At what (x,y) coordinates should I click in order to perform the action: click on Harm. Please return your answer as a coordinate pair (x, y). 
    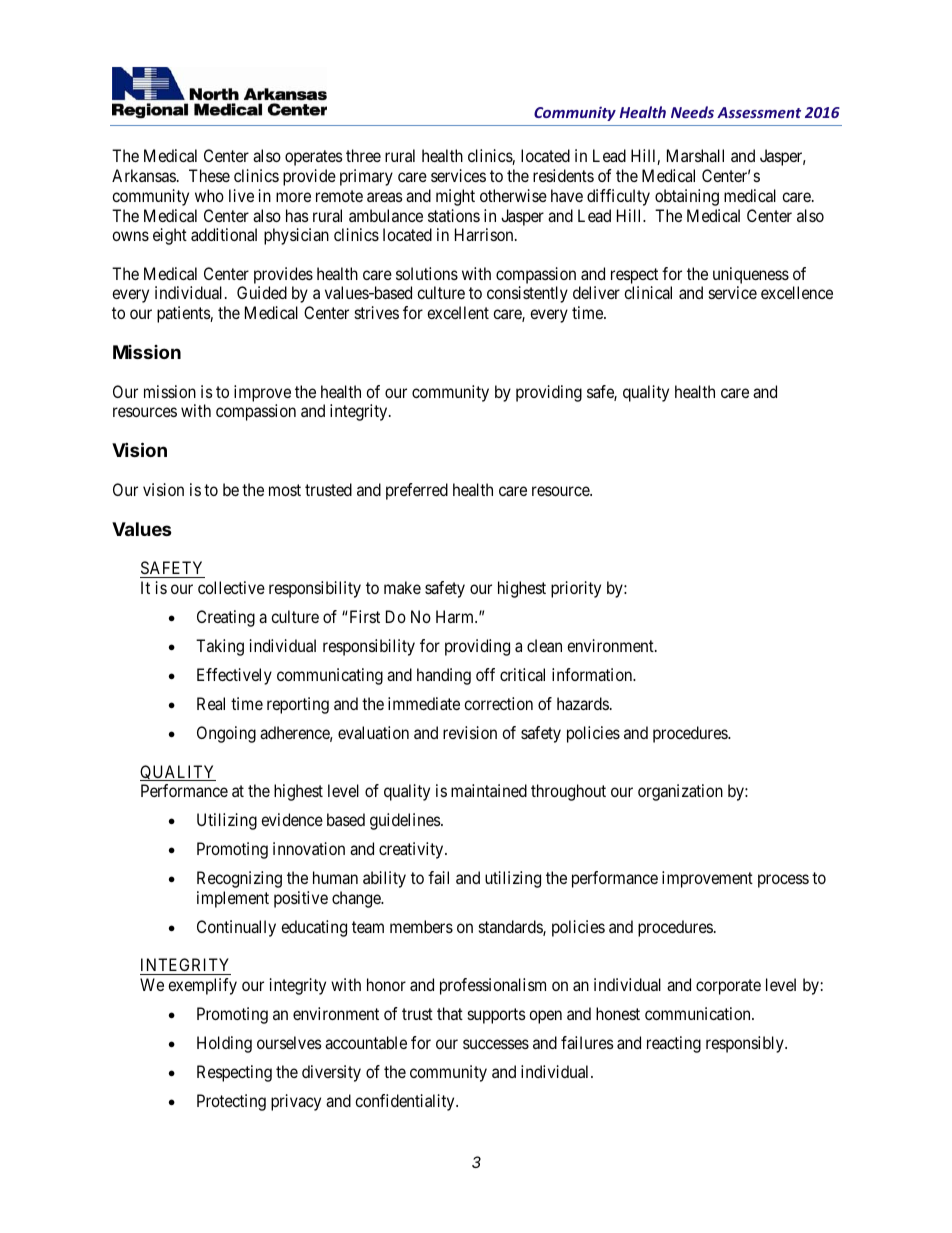
    Looking at the image, I should click on (456, 616).
